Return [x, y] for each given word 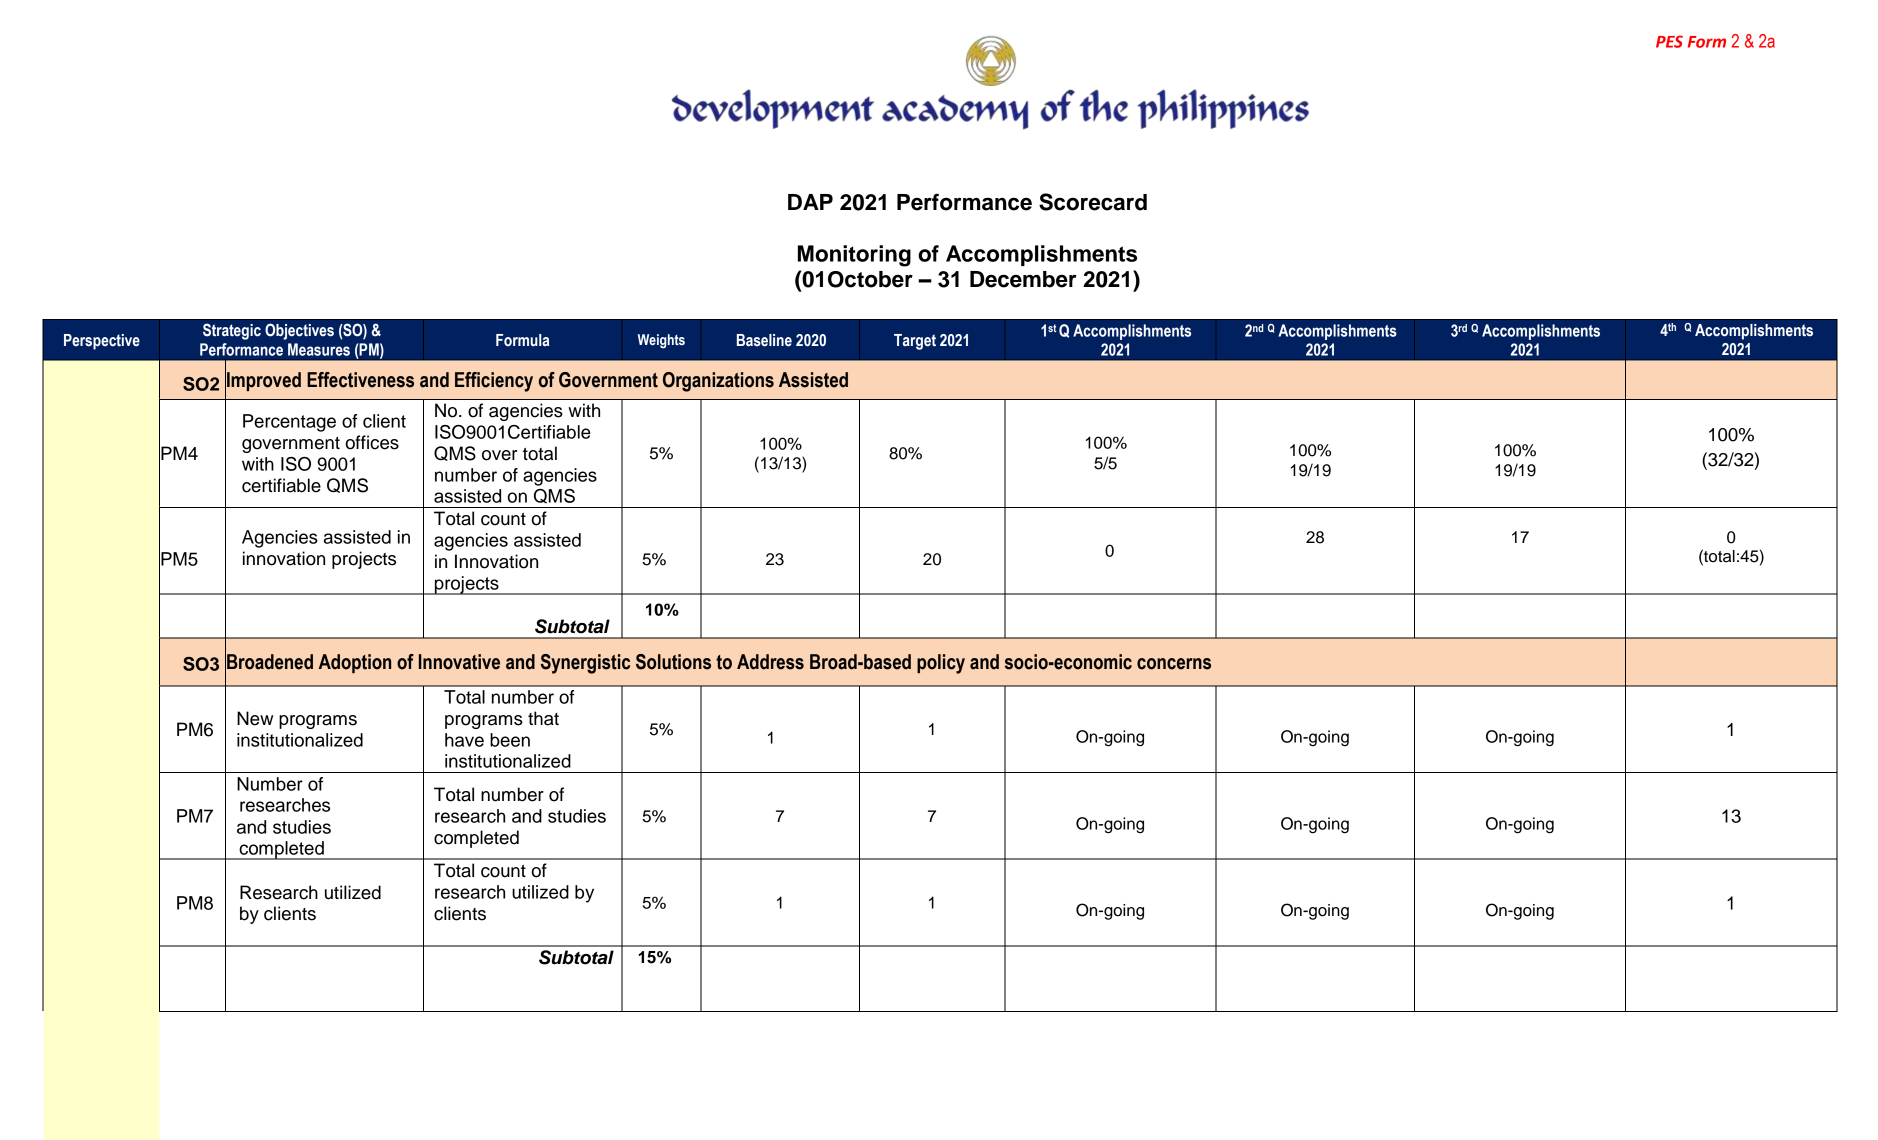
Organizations [718, 382]
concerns [1174, 664]
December [1023, 279]
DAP [810, 202]
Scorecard [1093, 202]
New [255, 718]
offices [372, 442]
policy [941, 664]
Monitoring [854, 256]
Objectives [299, 331]
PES [1669, 41]
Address [770, 662]
